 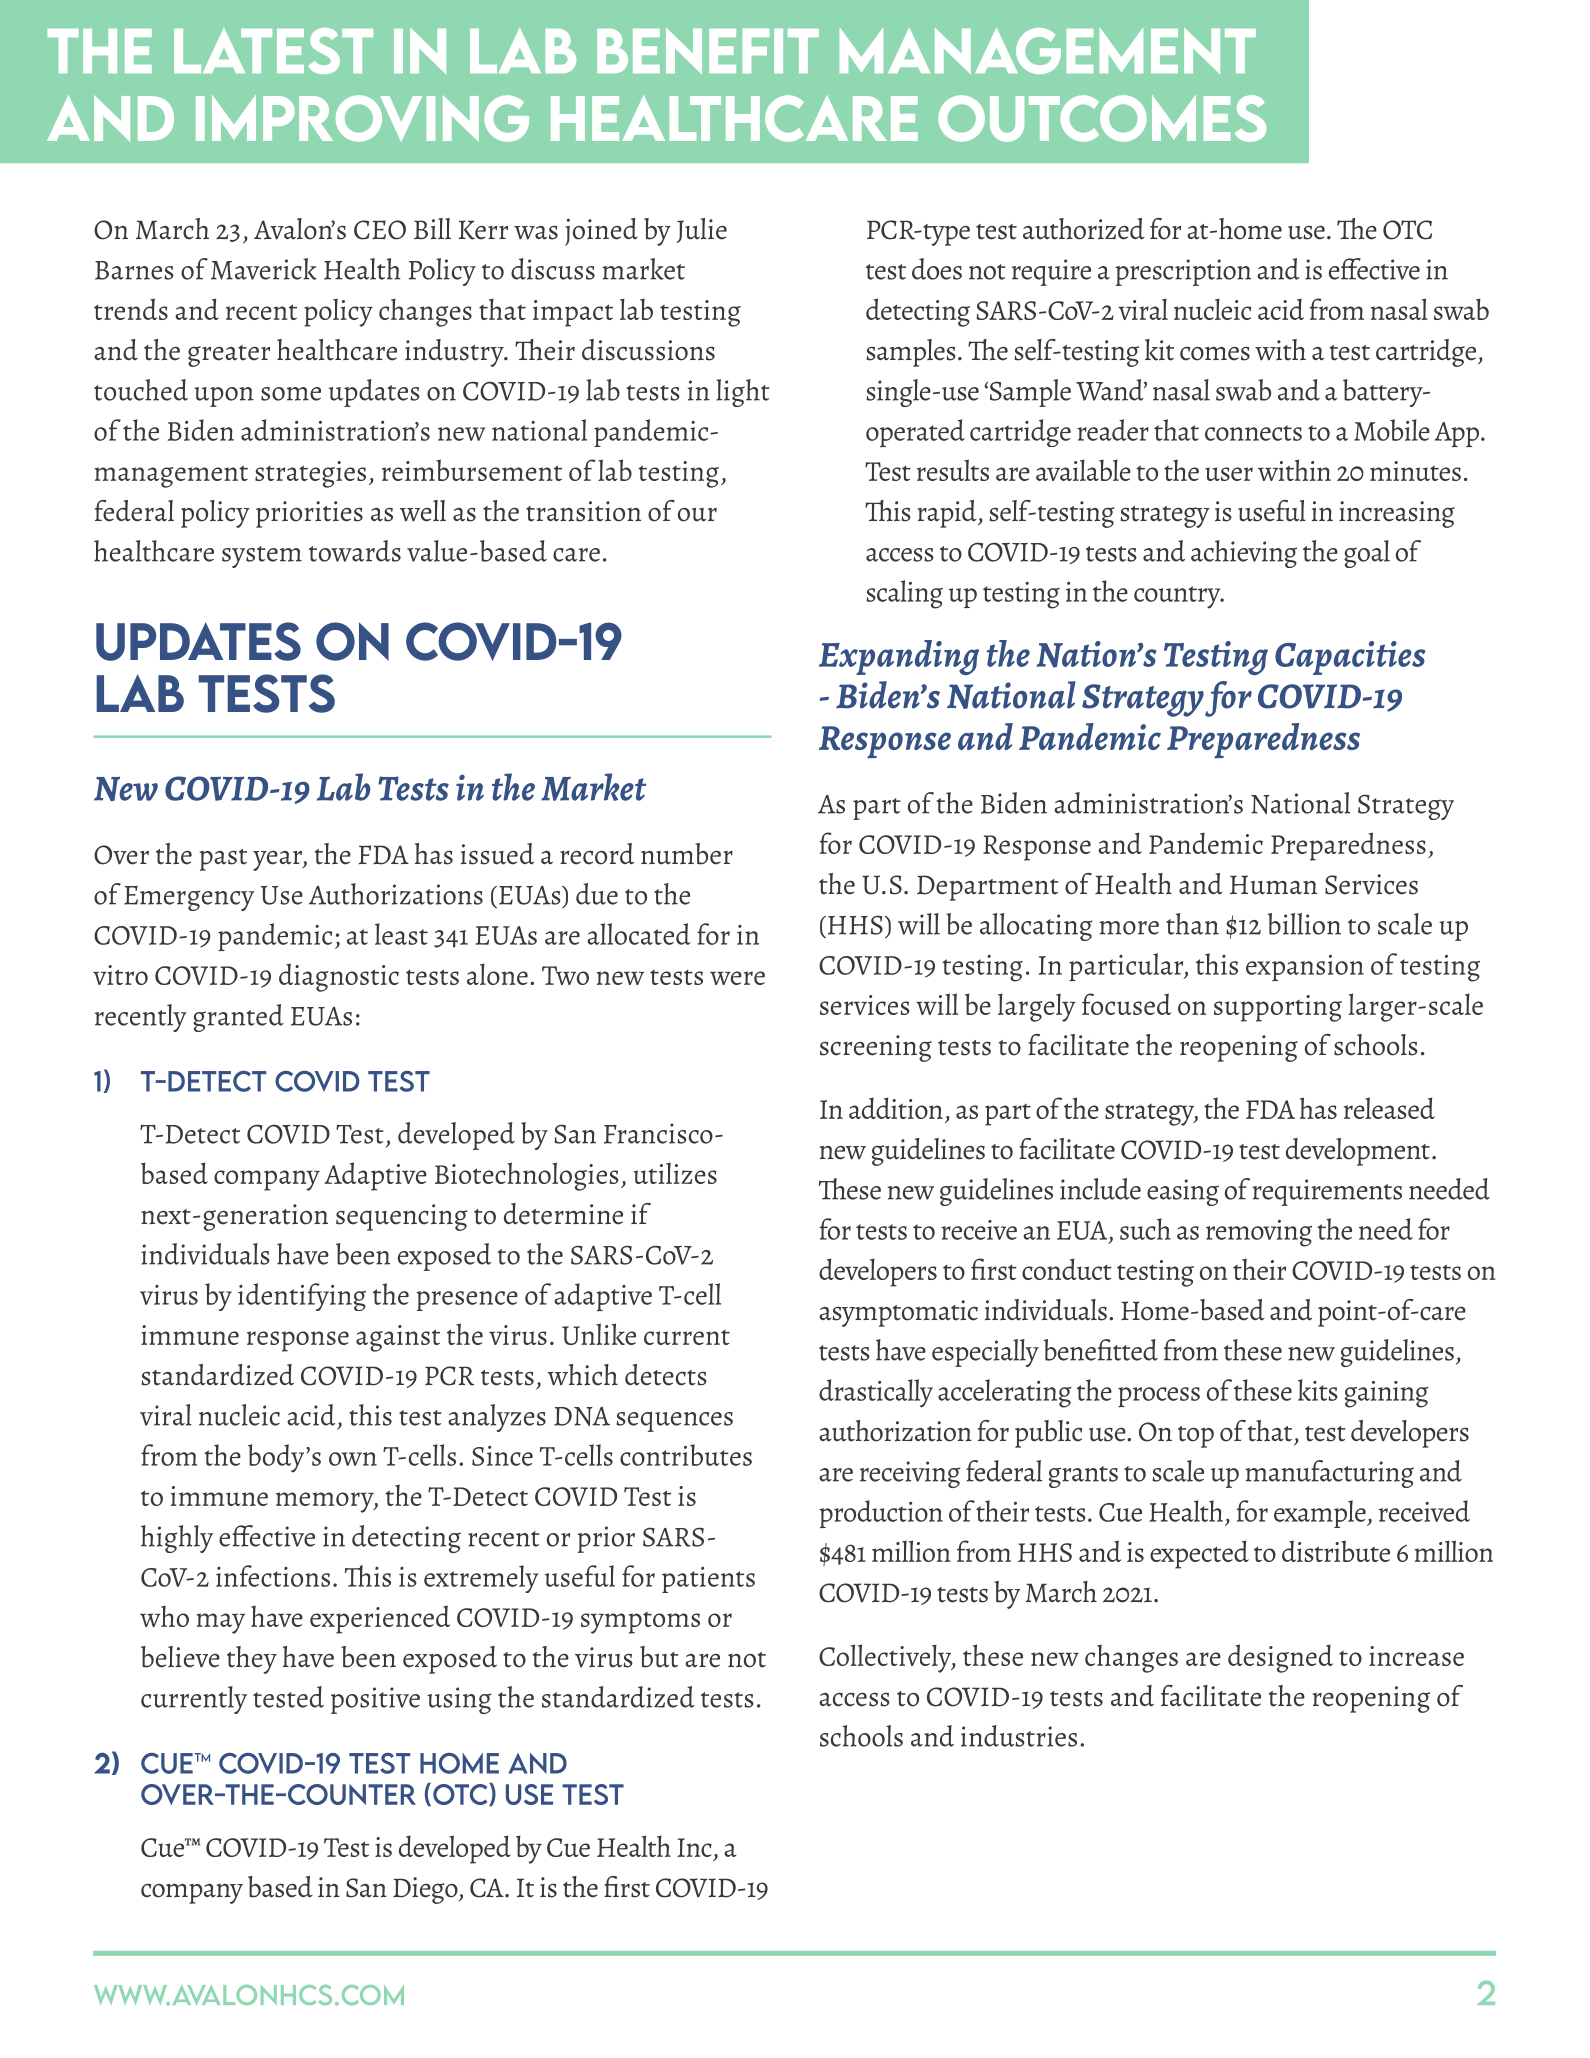 What do you see at coordinates (426, 1890) in the screenshot?
I see `Diego` at bounding box center [426, 1890].
